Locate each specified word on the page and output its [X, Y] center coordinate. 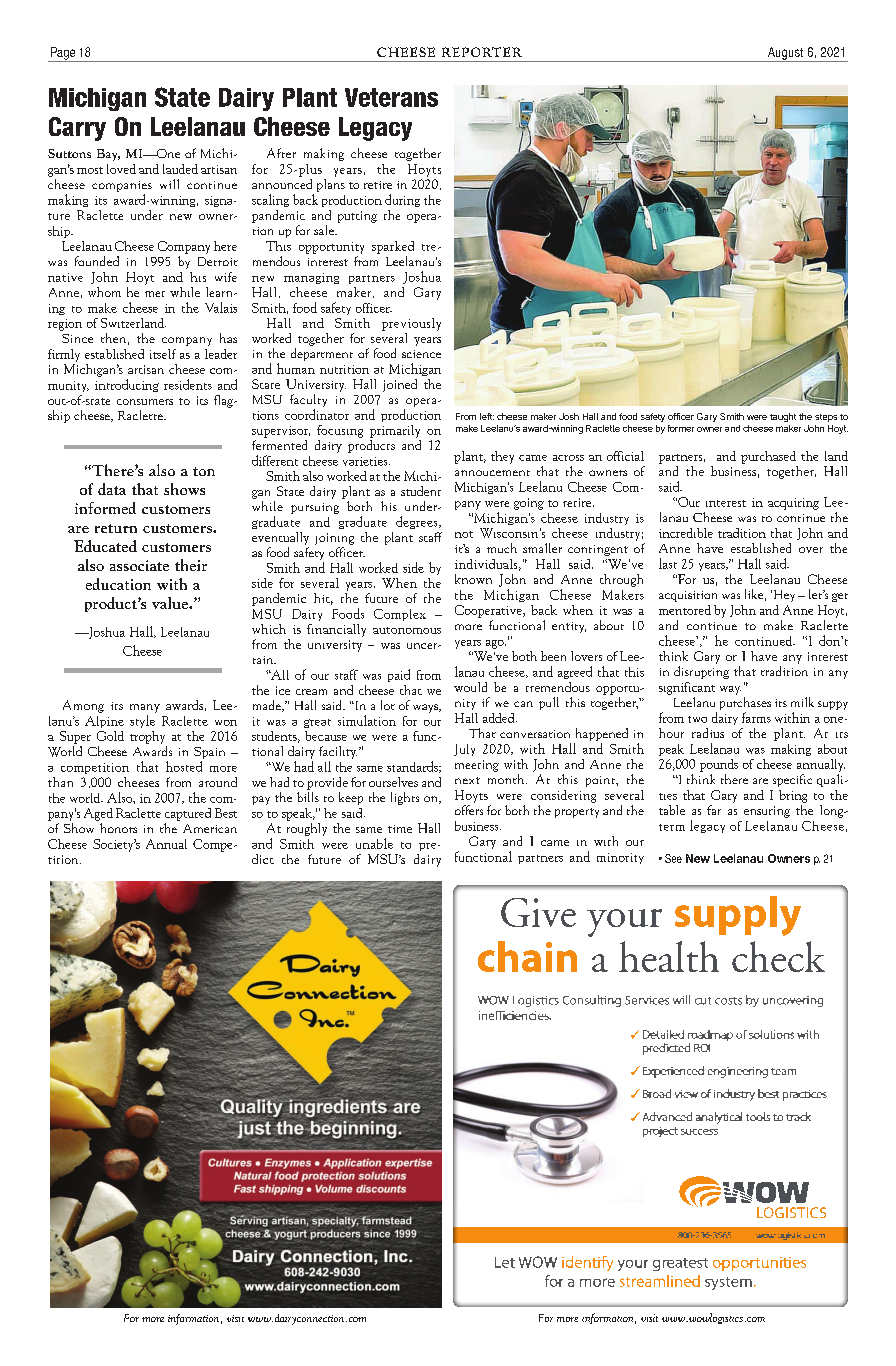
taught [783, 417]
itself [163, 354]
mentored [685, 610]
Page [63, 54]
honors [118, 828]
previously [411, 324]
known [473, 579]
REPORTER [482, 52]
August [785, 54]
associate [139, 565]
